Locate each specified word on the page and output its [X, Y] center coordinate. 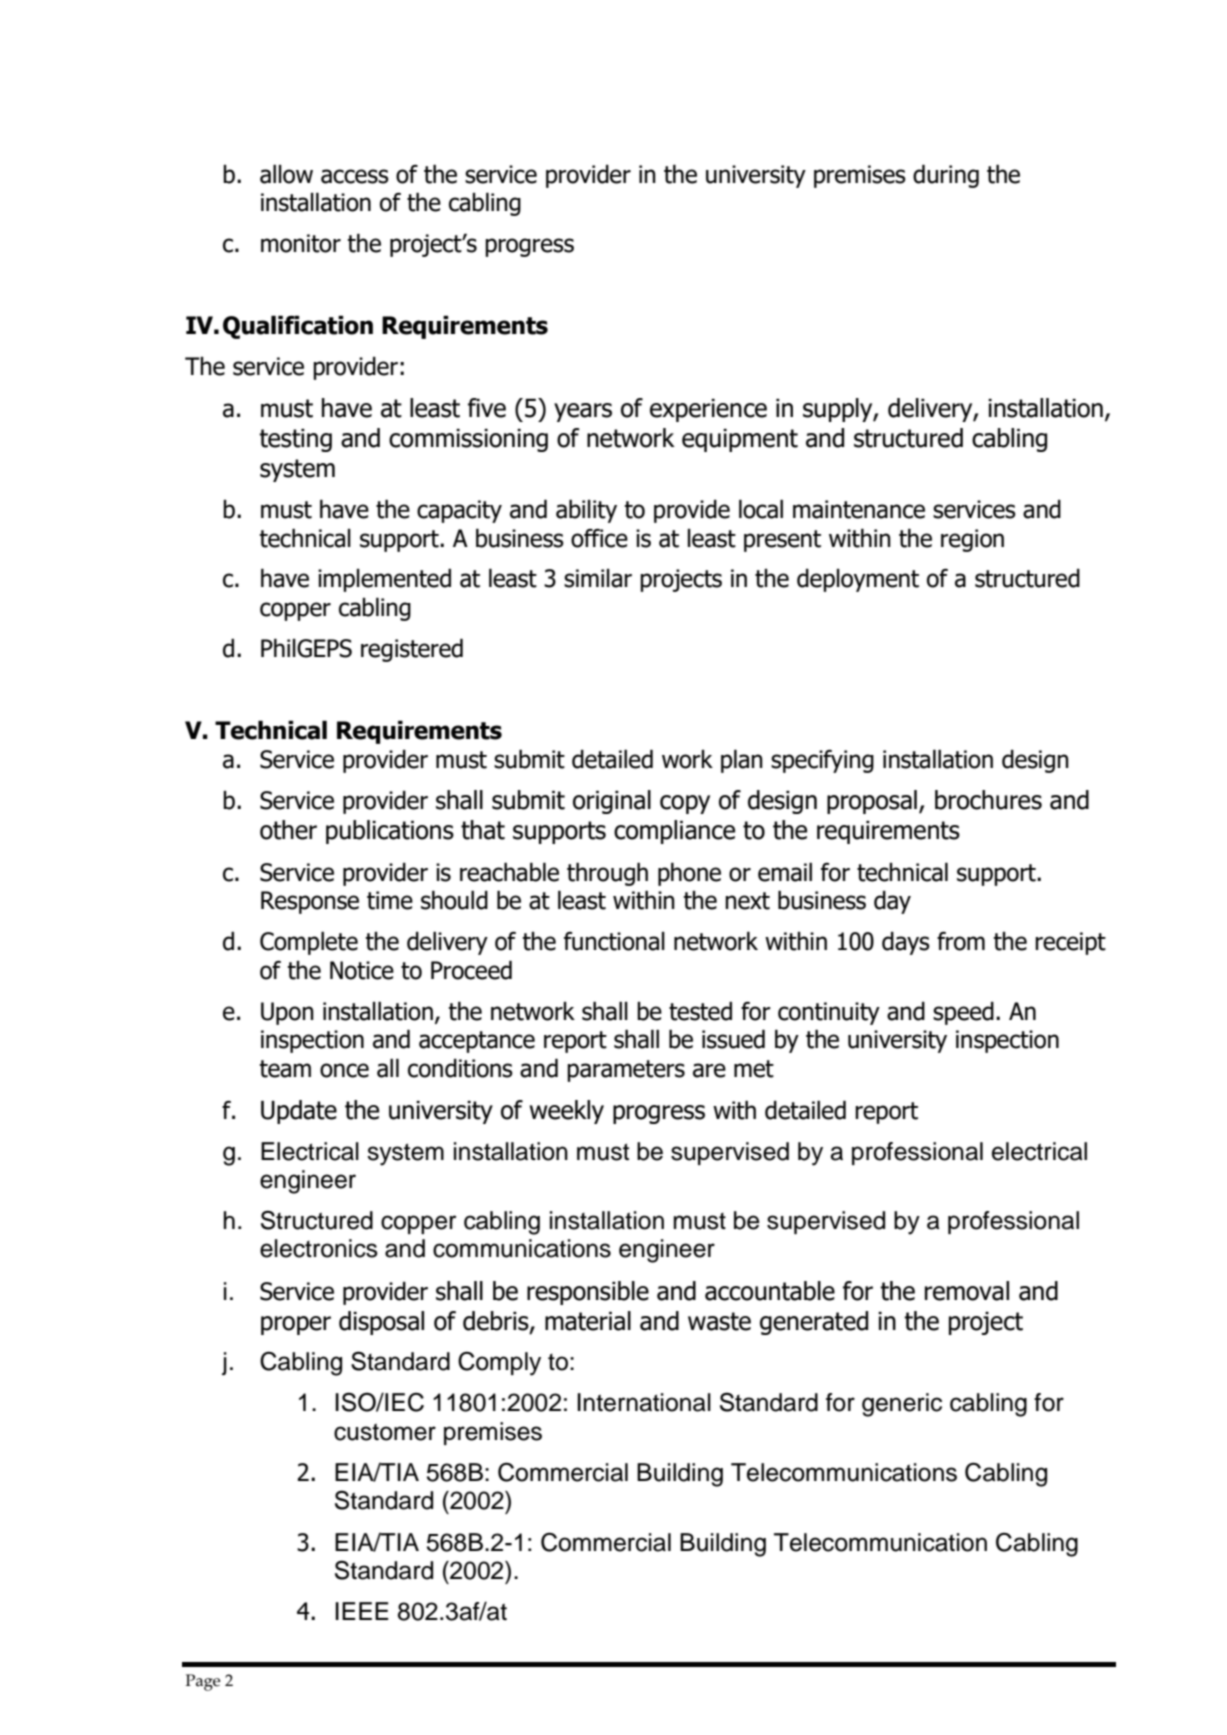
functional [614, 941]
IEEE [362, 1611]
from [961, 941]
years [583, 412]
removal [967, 1291]
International [644, 1402]
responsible [588, 1293]
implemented [384, 580]
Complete [309, 943]
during [946, 176]
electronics [319, 1248]
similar [598, 578]
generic [902, 1405]
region [972, 540]
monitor [301, 243]
